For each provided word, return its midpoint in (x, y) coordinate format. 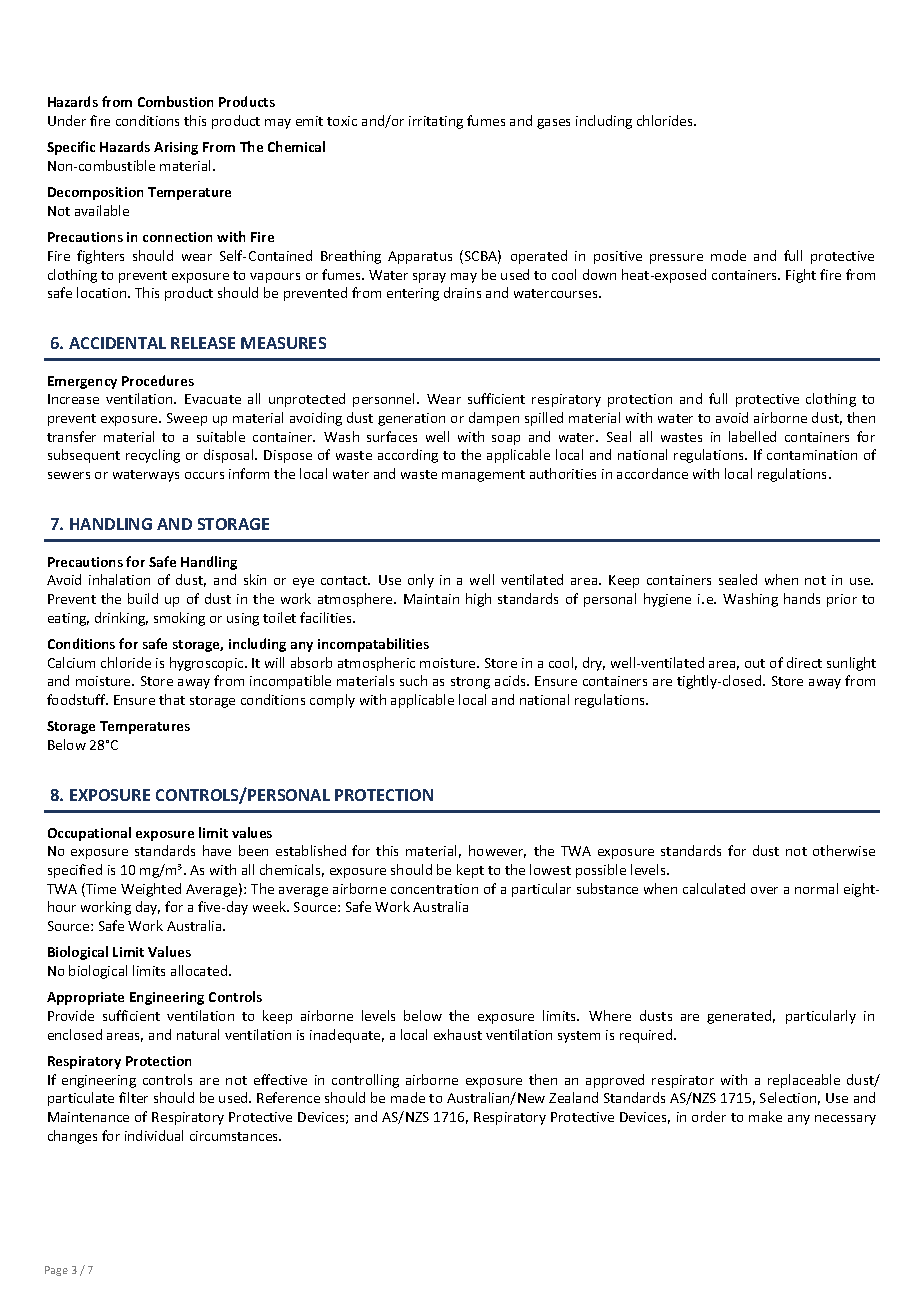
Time (100, 890)
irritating (436, 122)
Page (56, 1271)
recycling (153, 456)
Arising (176, 148)
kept (470, 871)
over (764, 890)
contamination (812, 455)
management (483, 476)
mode (728, 255)
